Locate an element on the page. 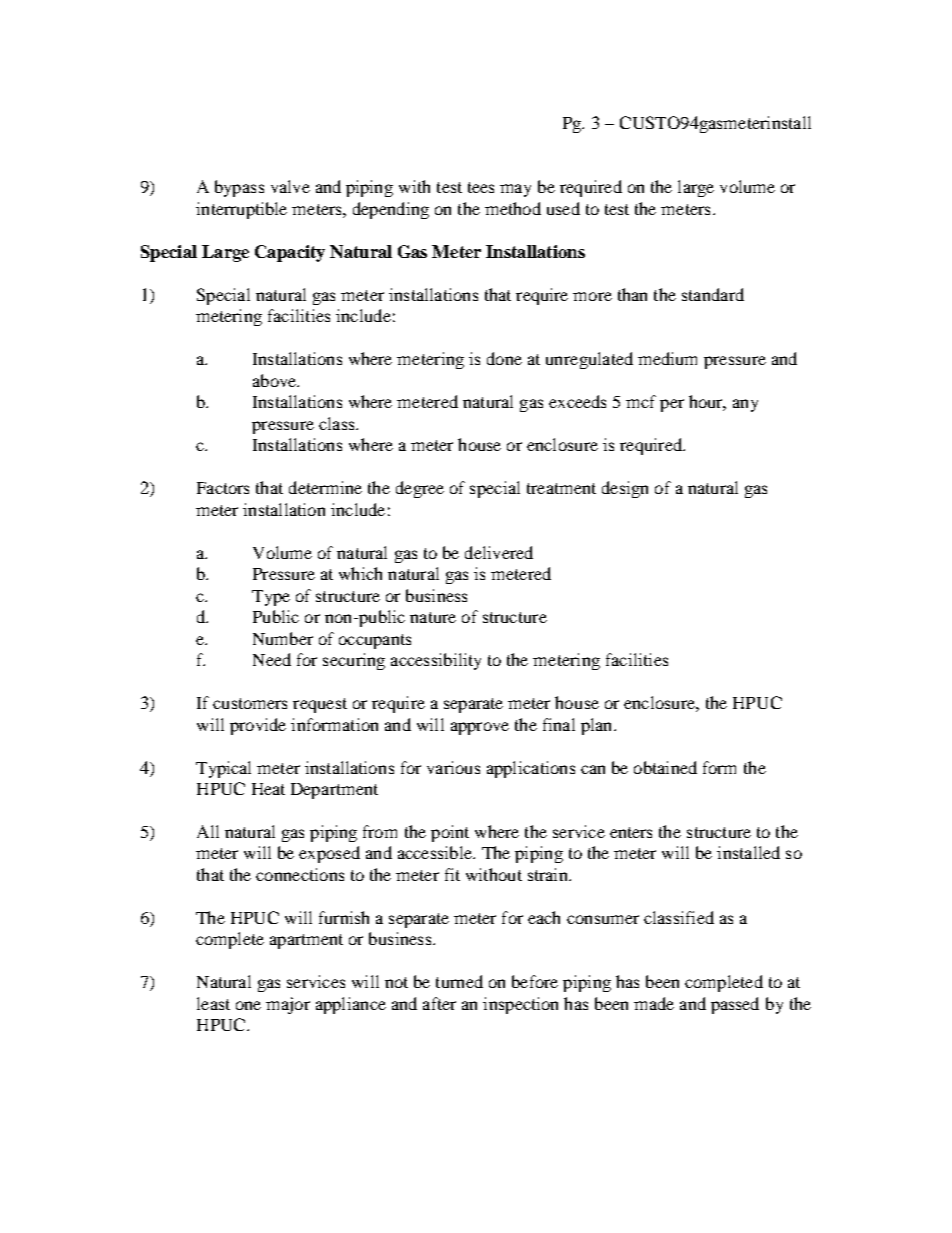 The width and height of the image is (952, 1233). nature is located at coordinates (433, 617).
